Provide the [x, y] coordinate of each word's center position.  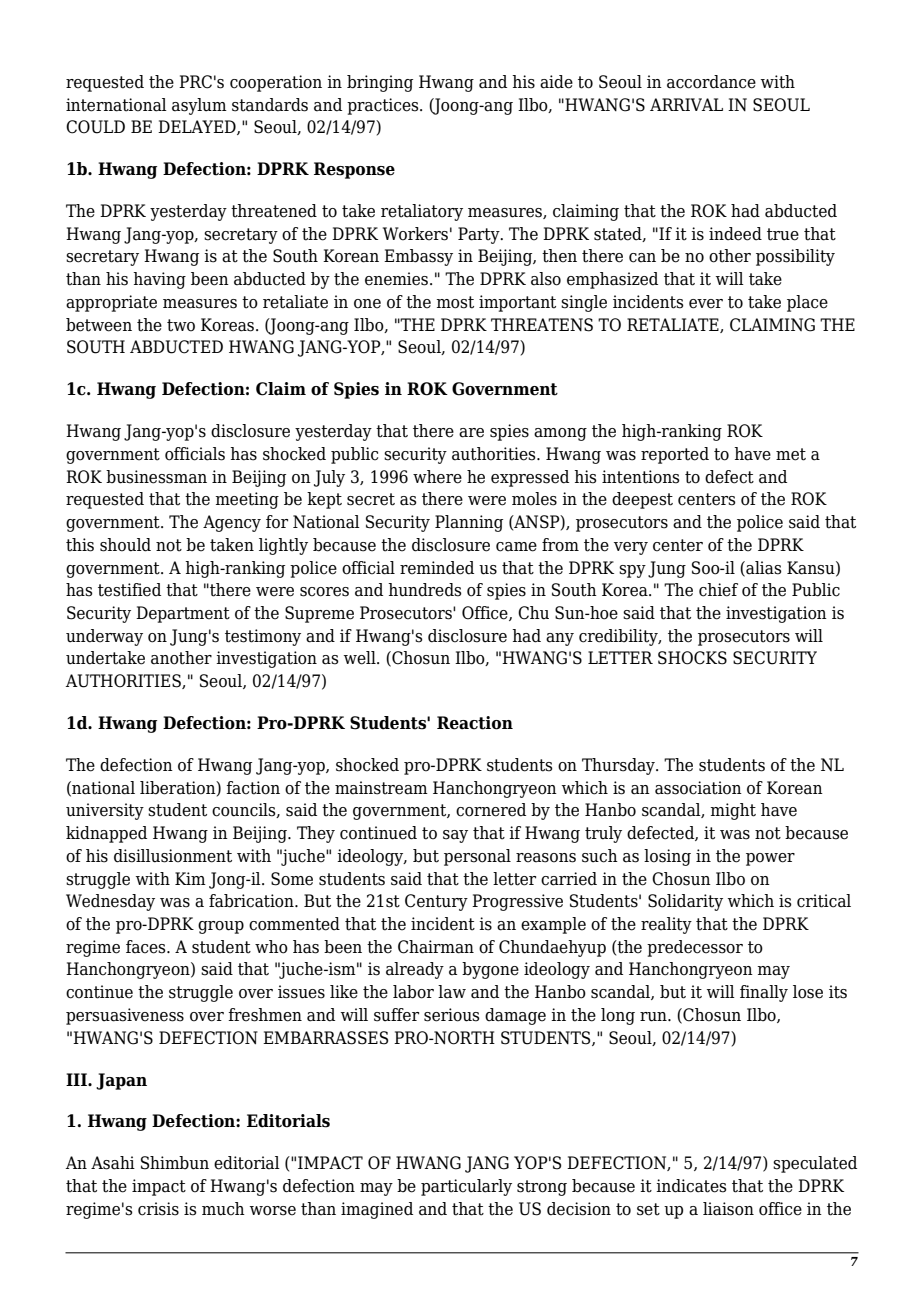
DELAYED [198, 127]
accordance [711, 82]
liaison [728, 1209]
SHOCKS [692, 658]
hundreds [425, 590]
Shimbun [175, 1163]
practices [384, 106]
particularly [466, 1187]
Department [183, 614]
